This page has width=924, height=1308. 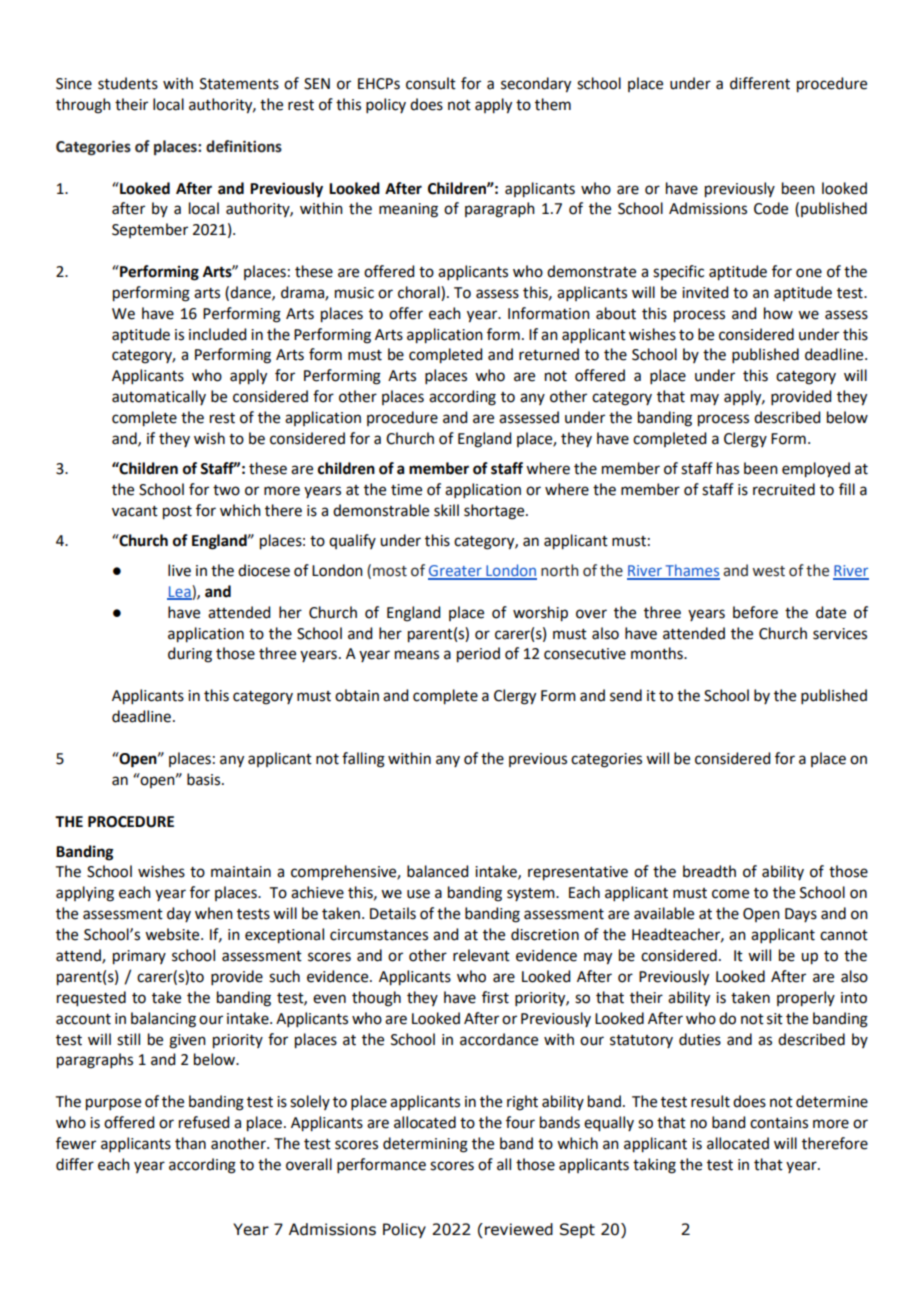 What do you see at coordinates (771, 208) in the page?
I see `Code` at bounding box center [771, 208].
